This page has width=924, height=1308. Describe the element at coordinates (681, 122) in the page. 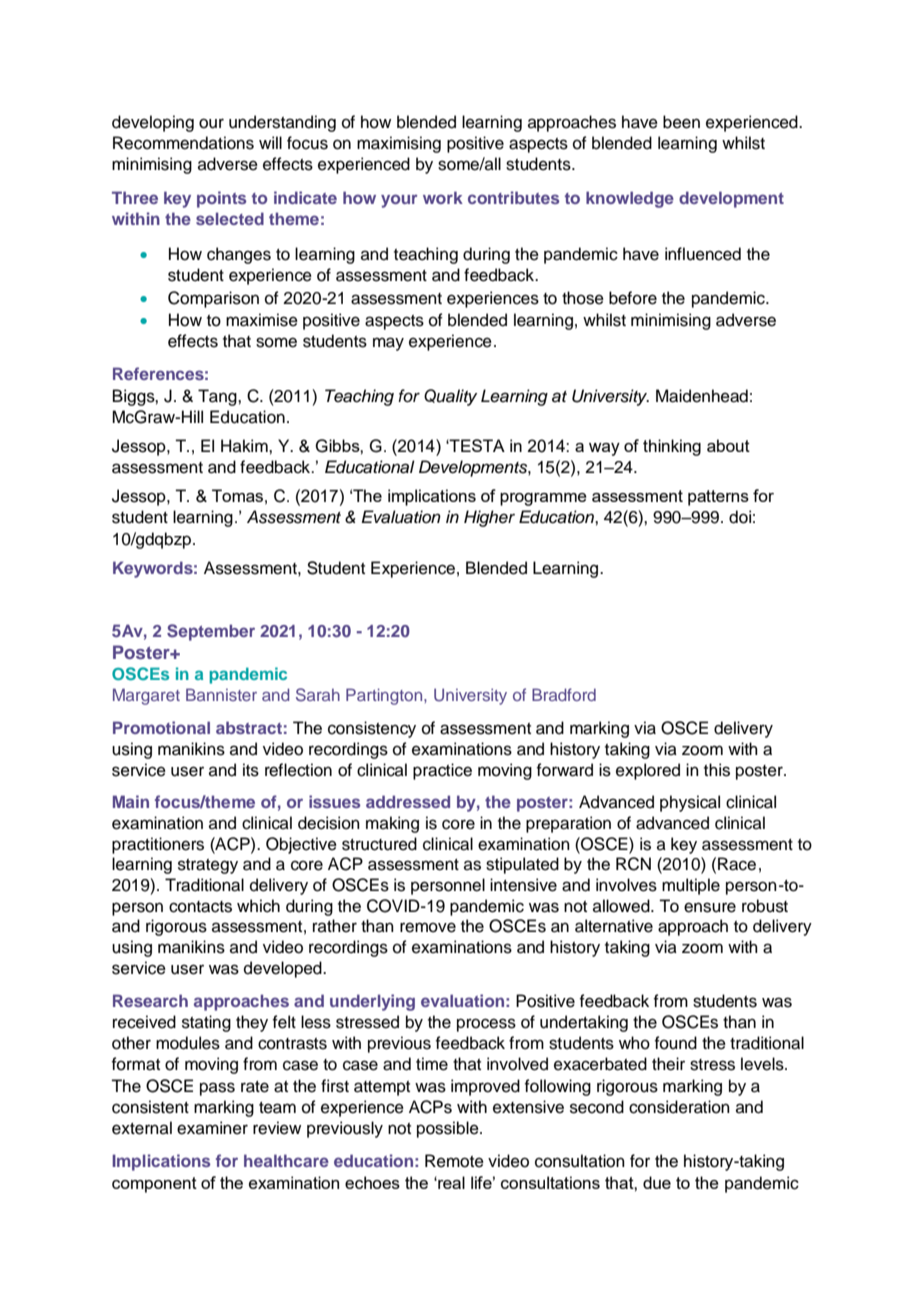

I see `been` at that location.
